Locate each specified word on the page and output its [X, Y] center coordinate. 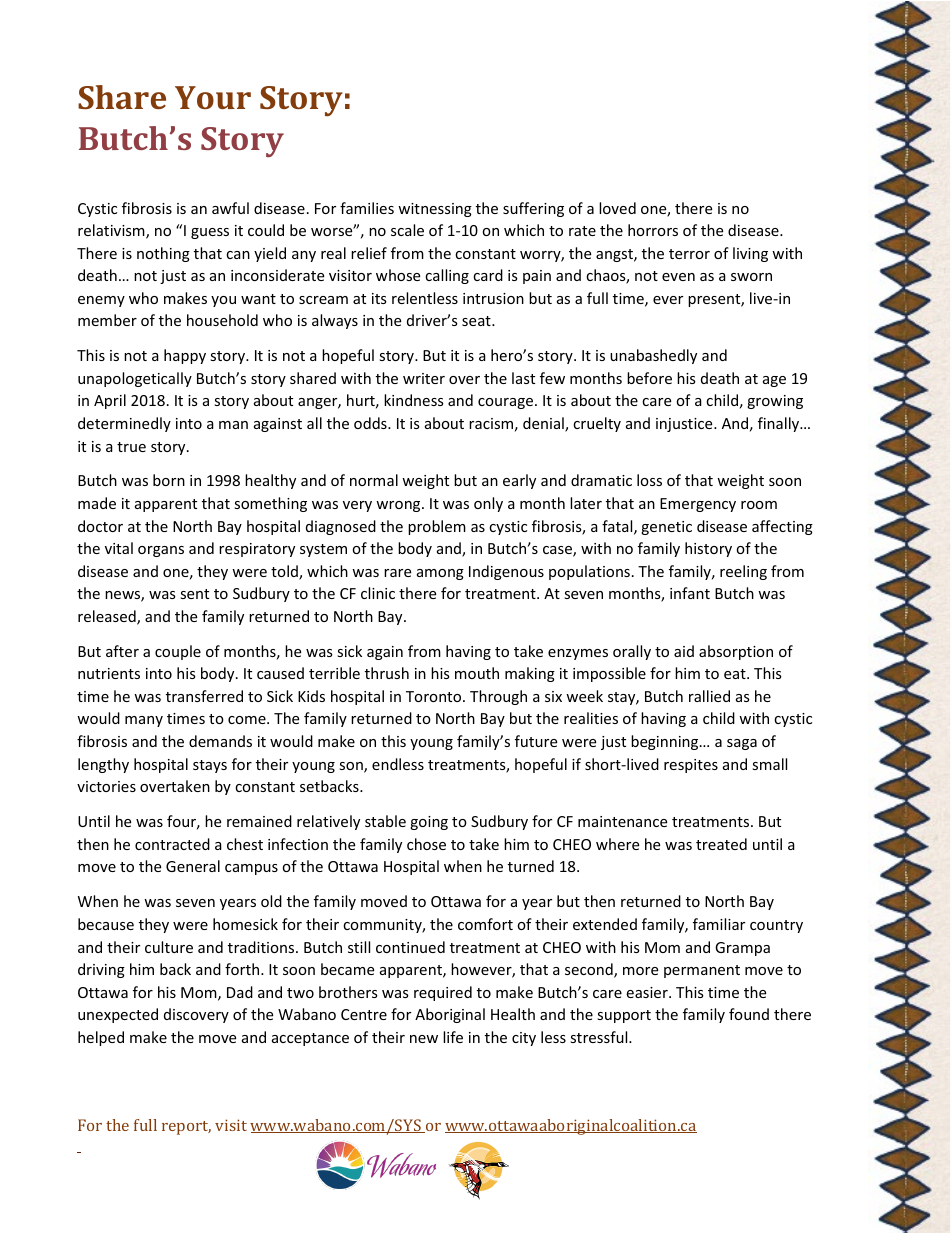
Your [213, 97]
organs [161, 551]
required [443, 993]
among [440, 574]
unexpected [118, 1015]
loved [617, 208]
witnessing [435, 210]
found [749, 1014]
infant [690, 593]
